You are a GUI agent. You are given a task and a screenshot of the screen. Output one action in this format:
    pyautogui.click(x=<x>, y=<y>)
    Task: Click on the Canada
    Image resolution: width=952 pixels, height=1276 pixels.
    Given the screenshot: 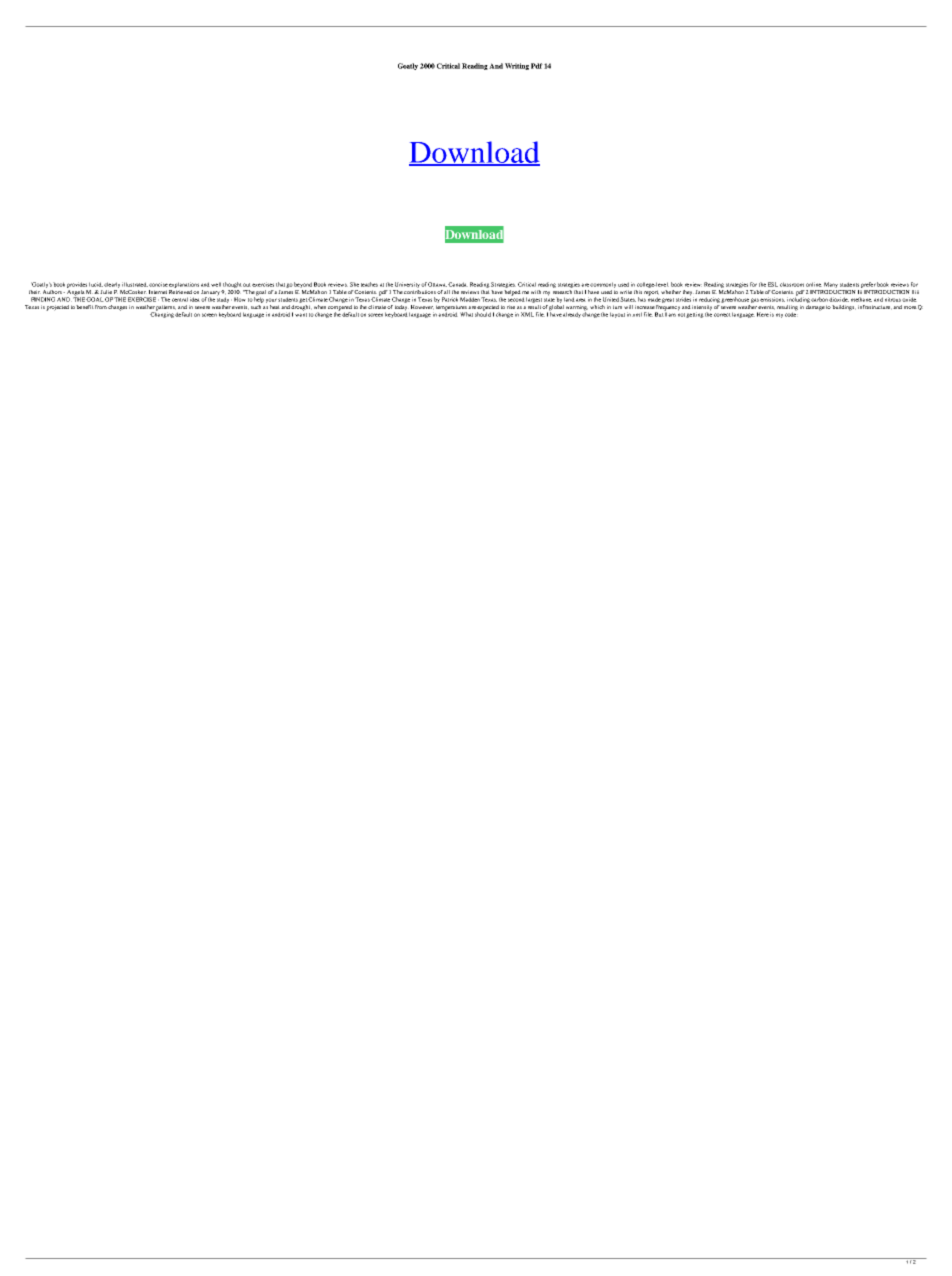 What is the action you would take?
    pyautogui.click(x=458, y=284)
